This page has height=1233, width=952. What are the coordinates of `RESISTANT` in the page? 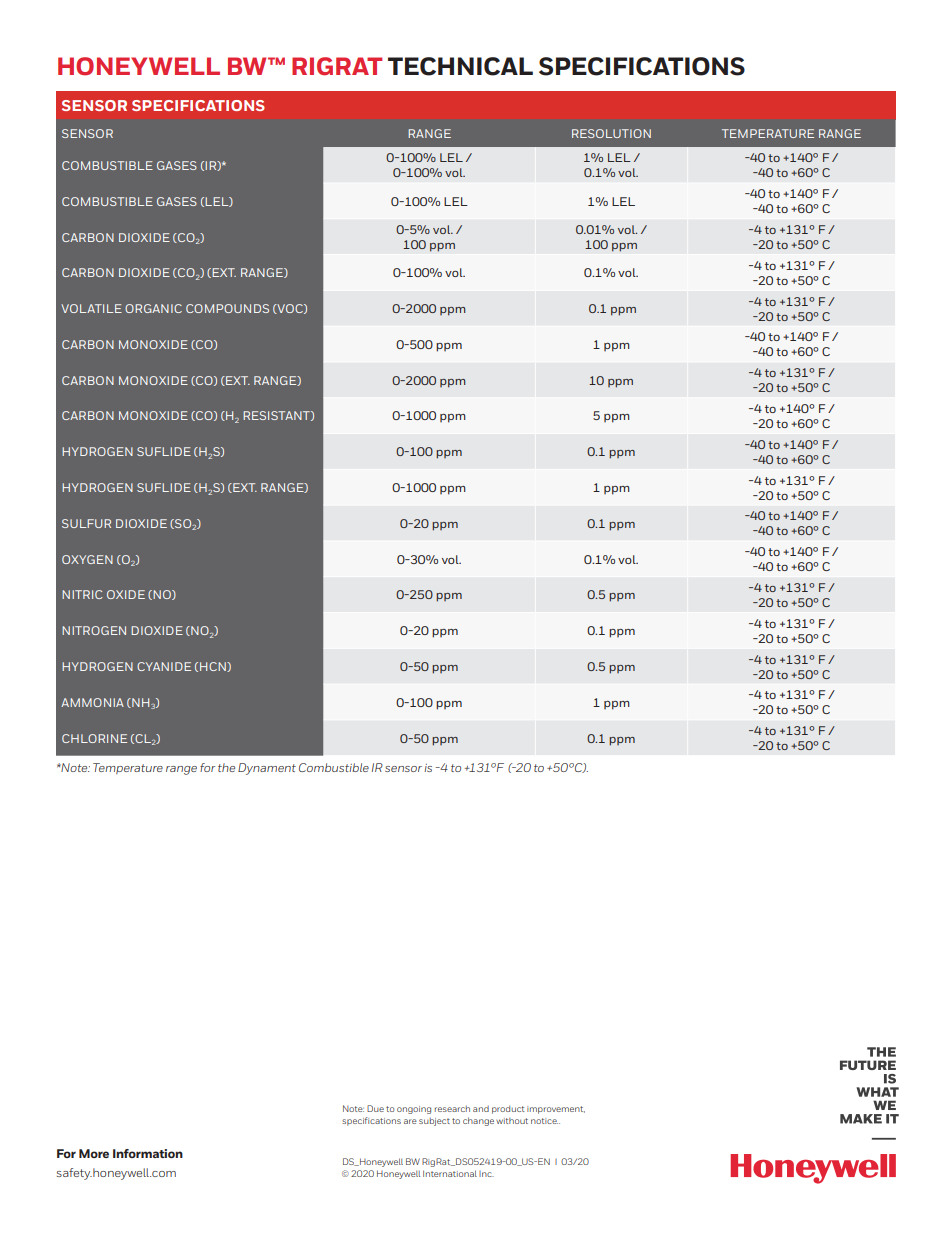 It's located at (277, 416).
